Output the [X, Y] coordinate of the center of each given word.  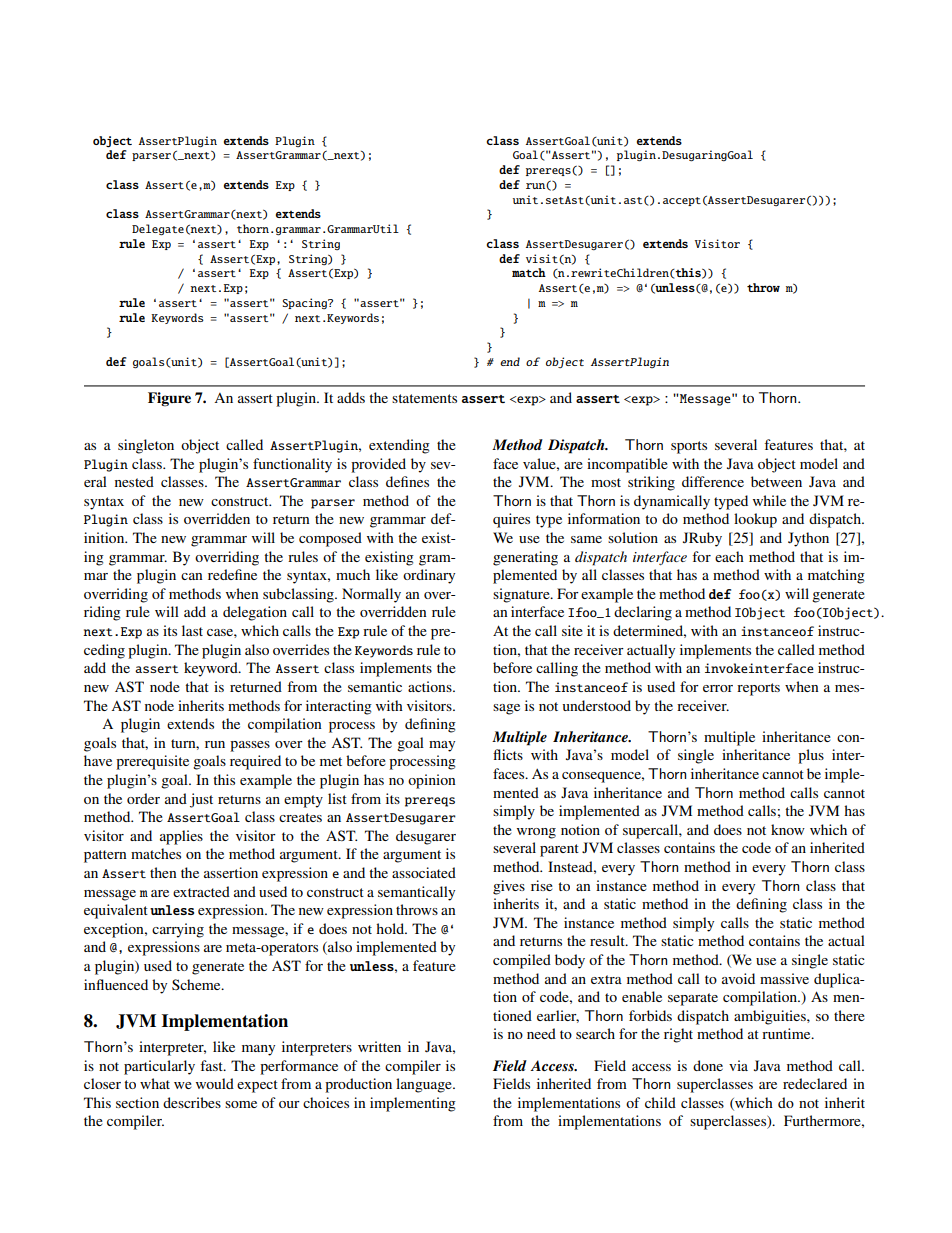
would [215, 1083]
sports [689, 447]
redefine [232, 574]
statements [424, 398]
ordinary [429, 576]
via [738, 1065]
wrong [536, 833]
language [425, 1085]
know [788, 829]
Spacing [306, 303]
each [729, 556]
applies [181, 837]
